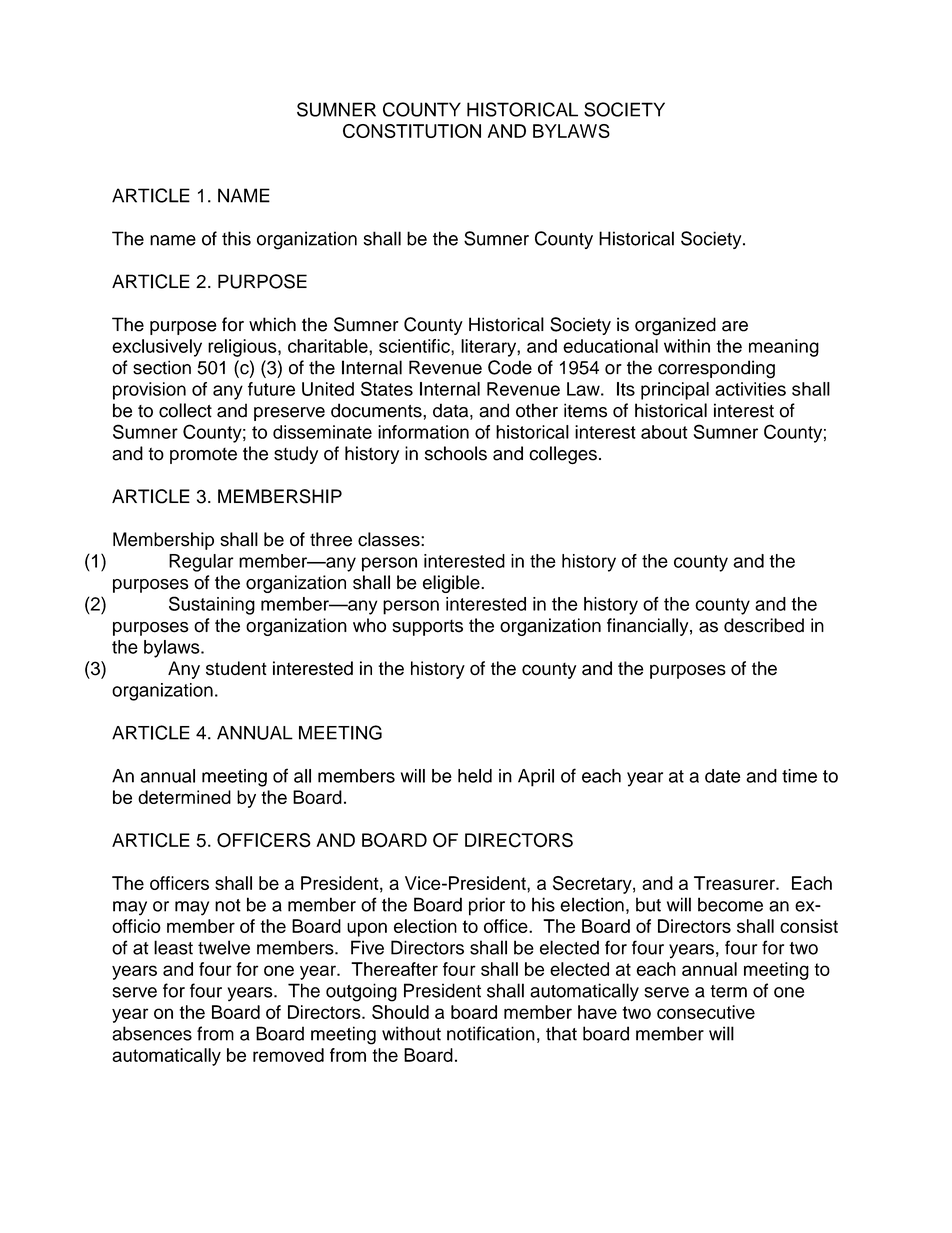 This image has width=952, height=1233. I want to click on notification, so click(491, 1033).
